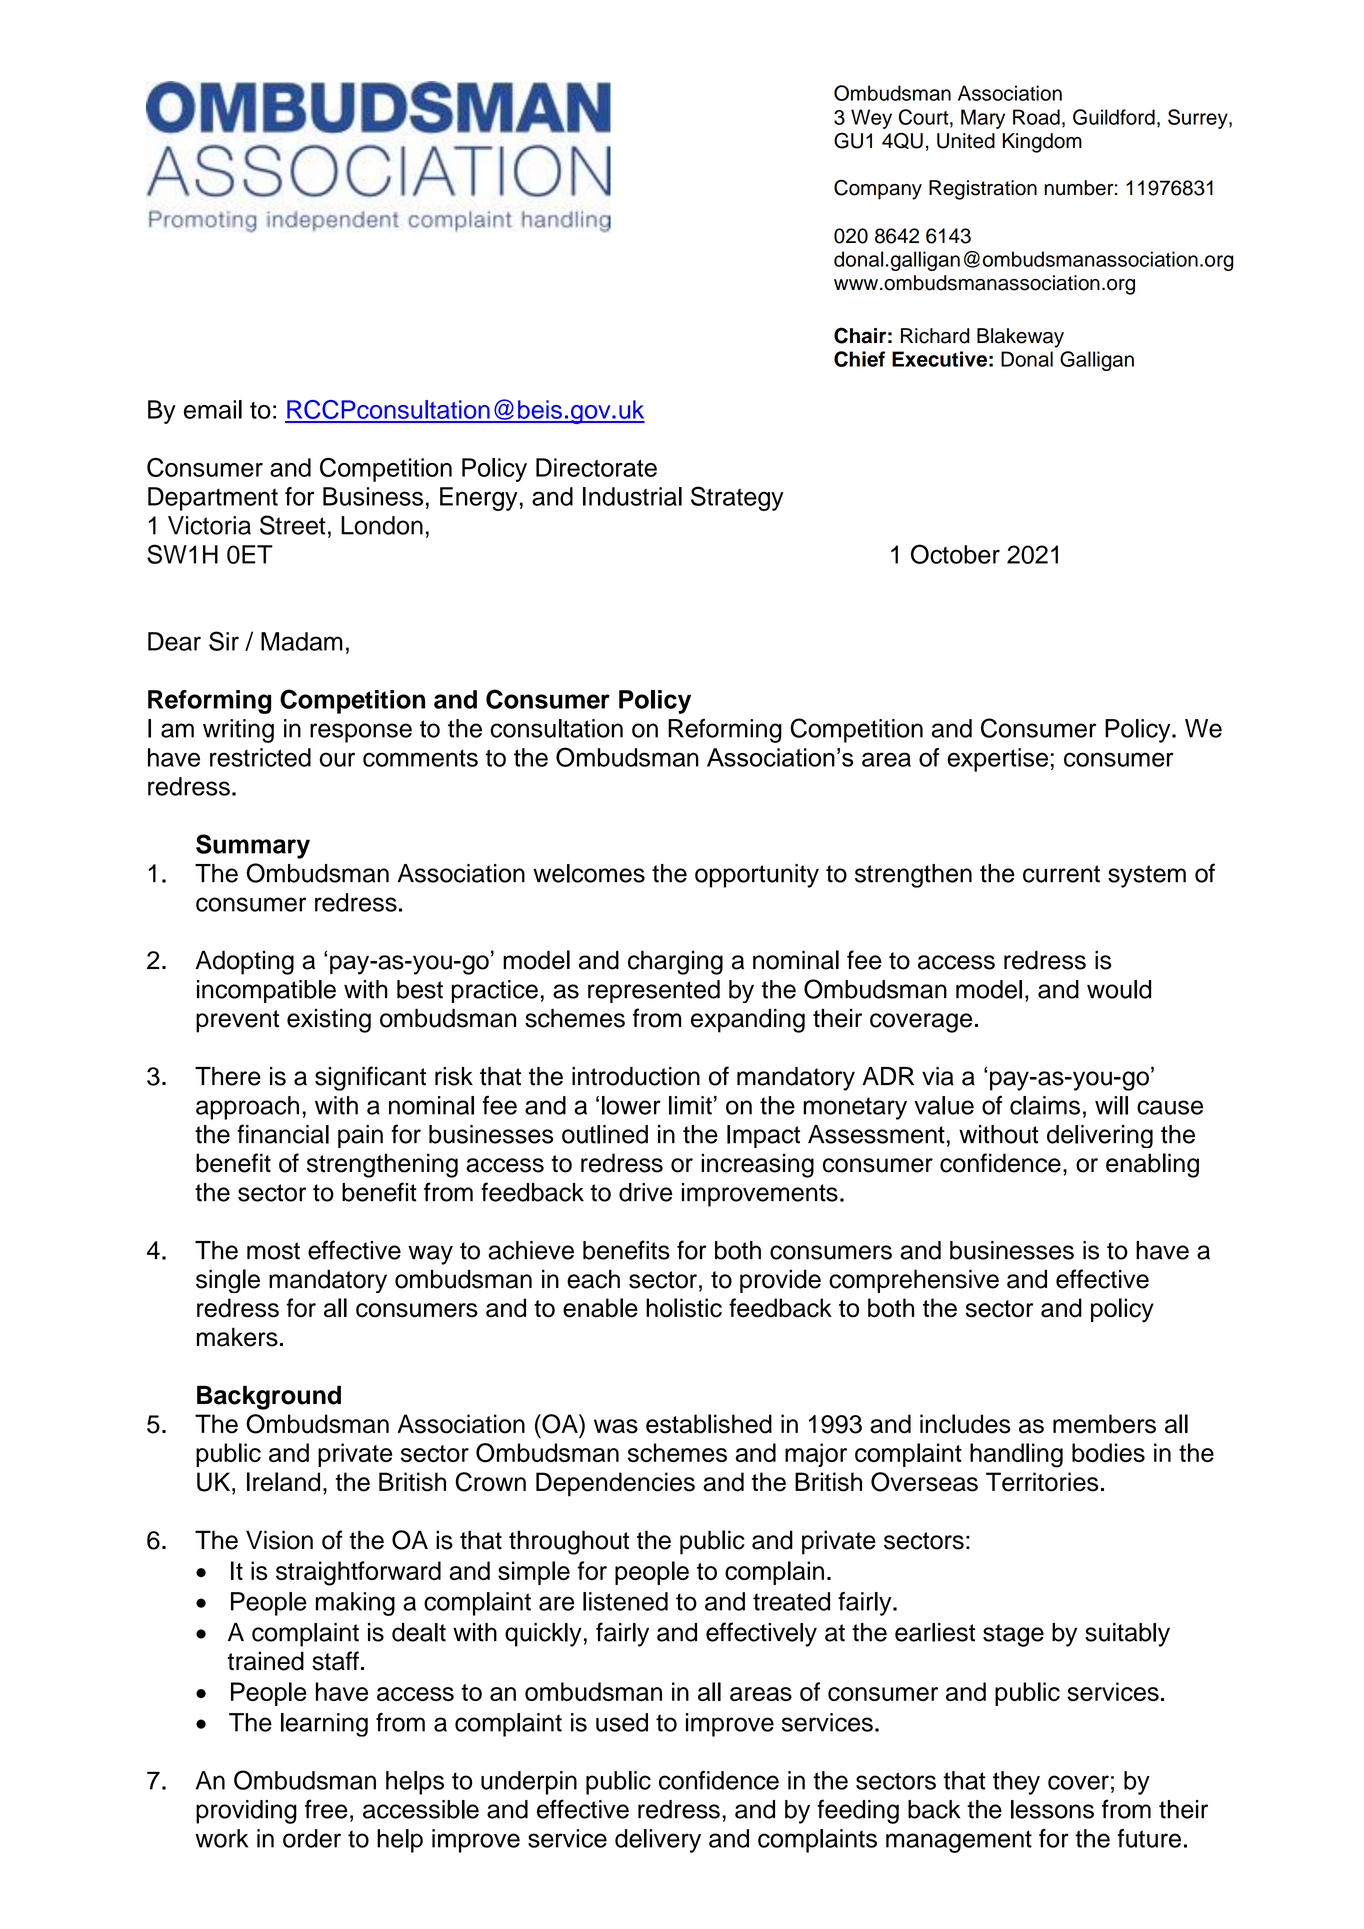 This document has width=1364, height=1929. What do you see at coordinates (878, 189) in the document?
I see `Company` at bounding box center [878, 189].
